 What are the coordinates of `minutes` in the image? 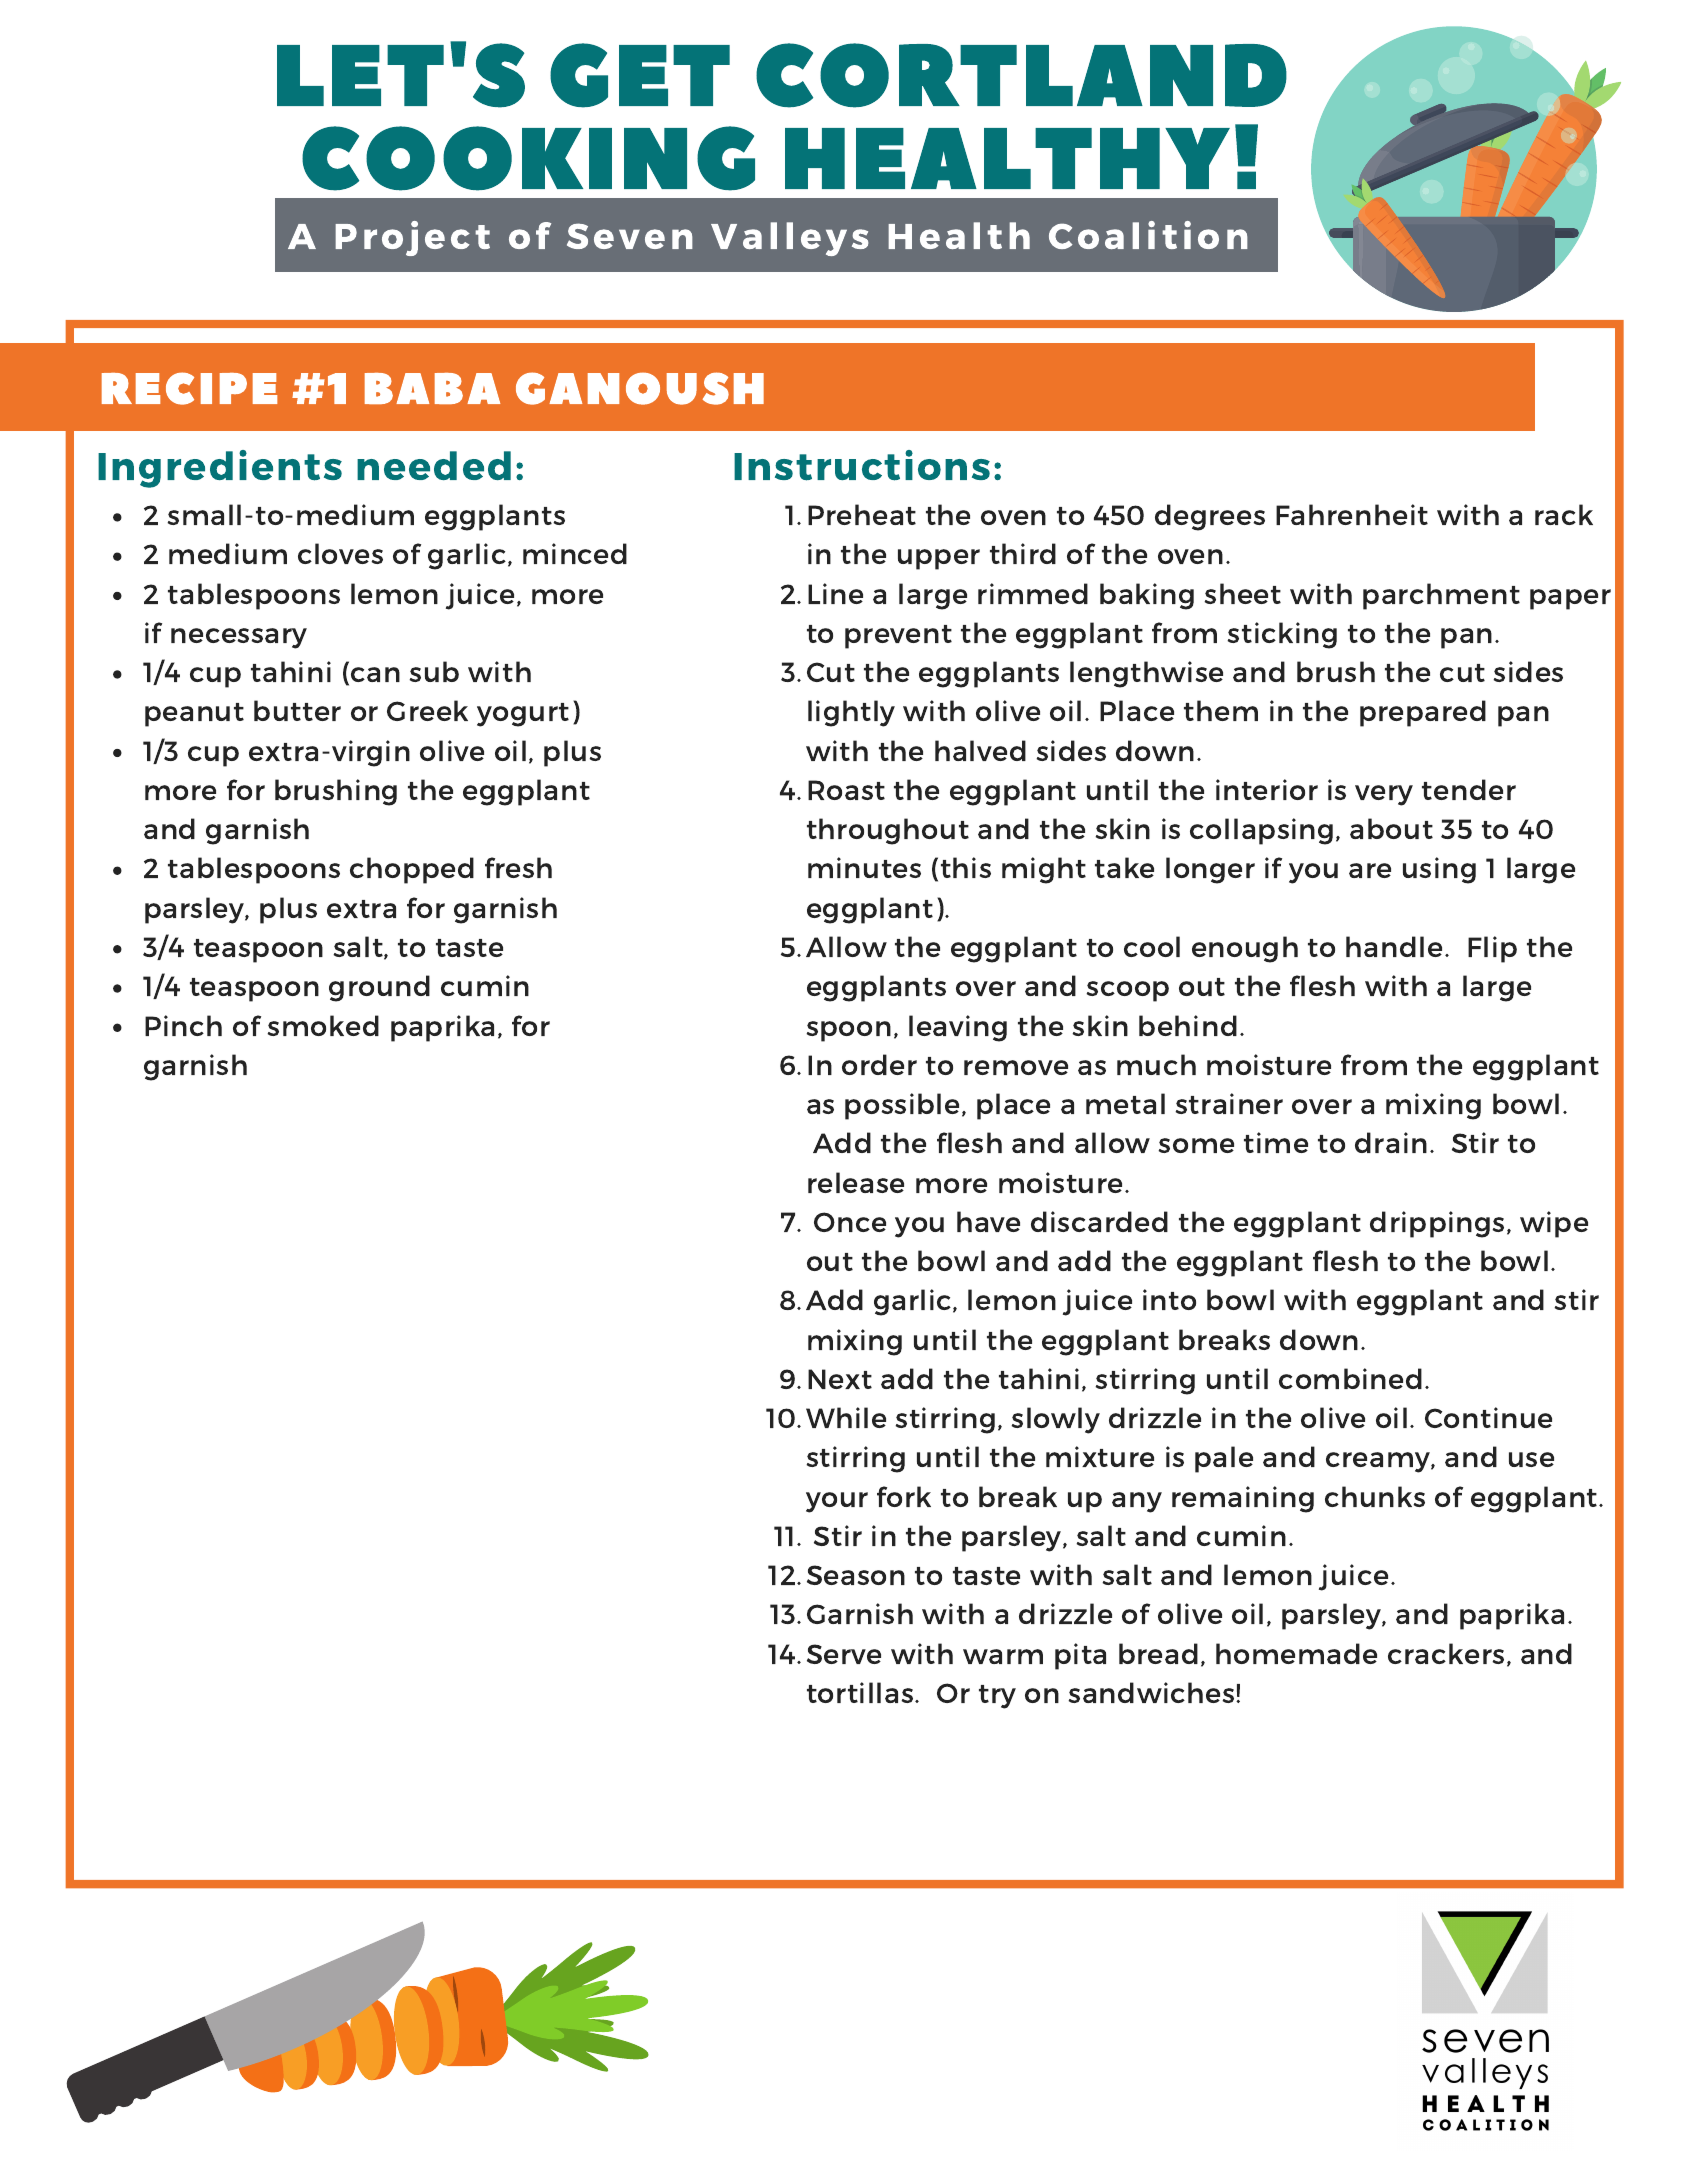 It's located at (864, 867).
